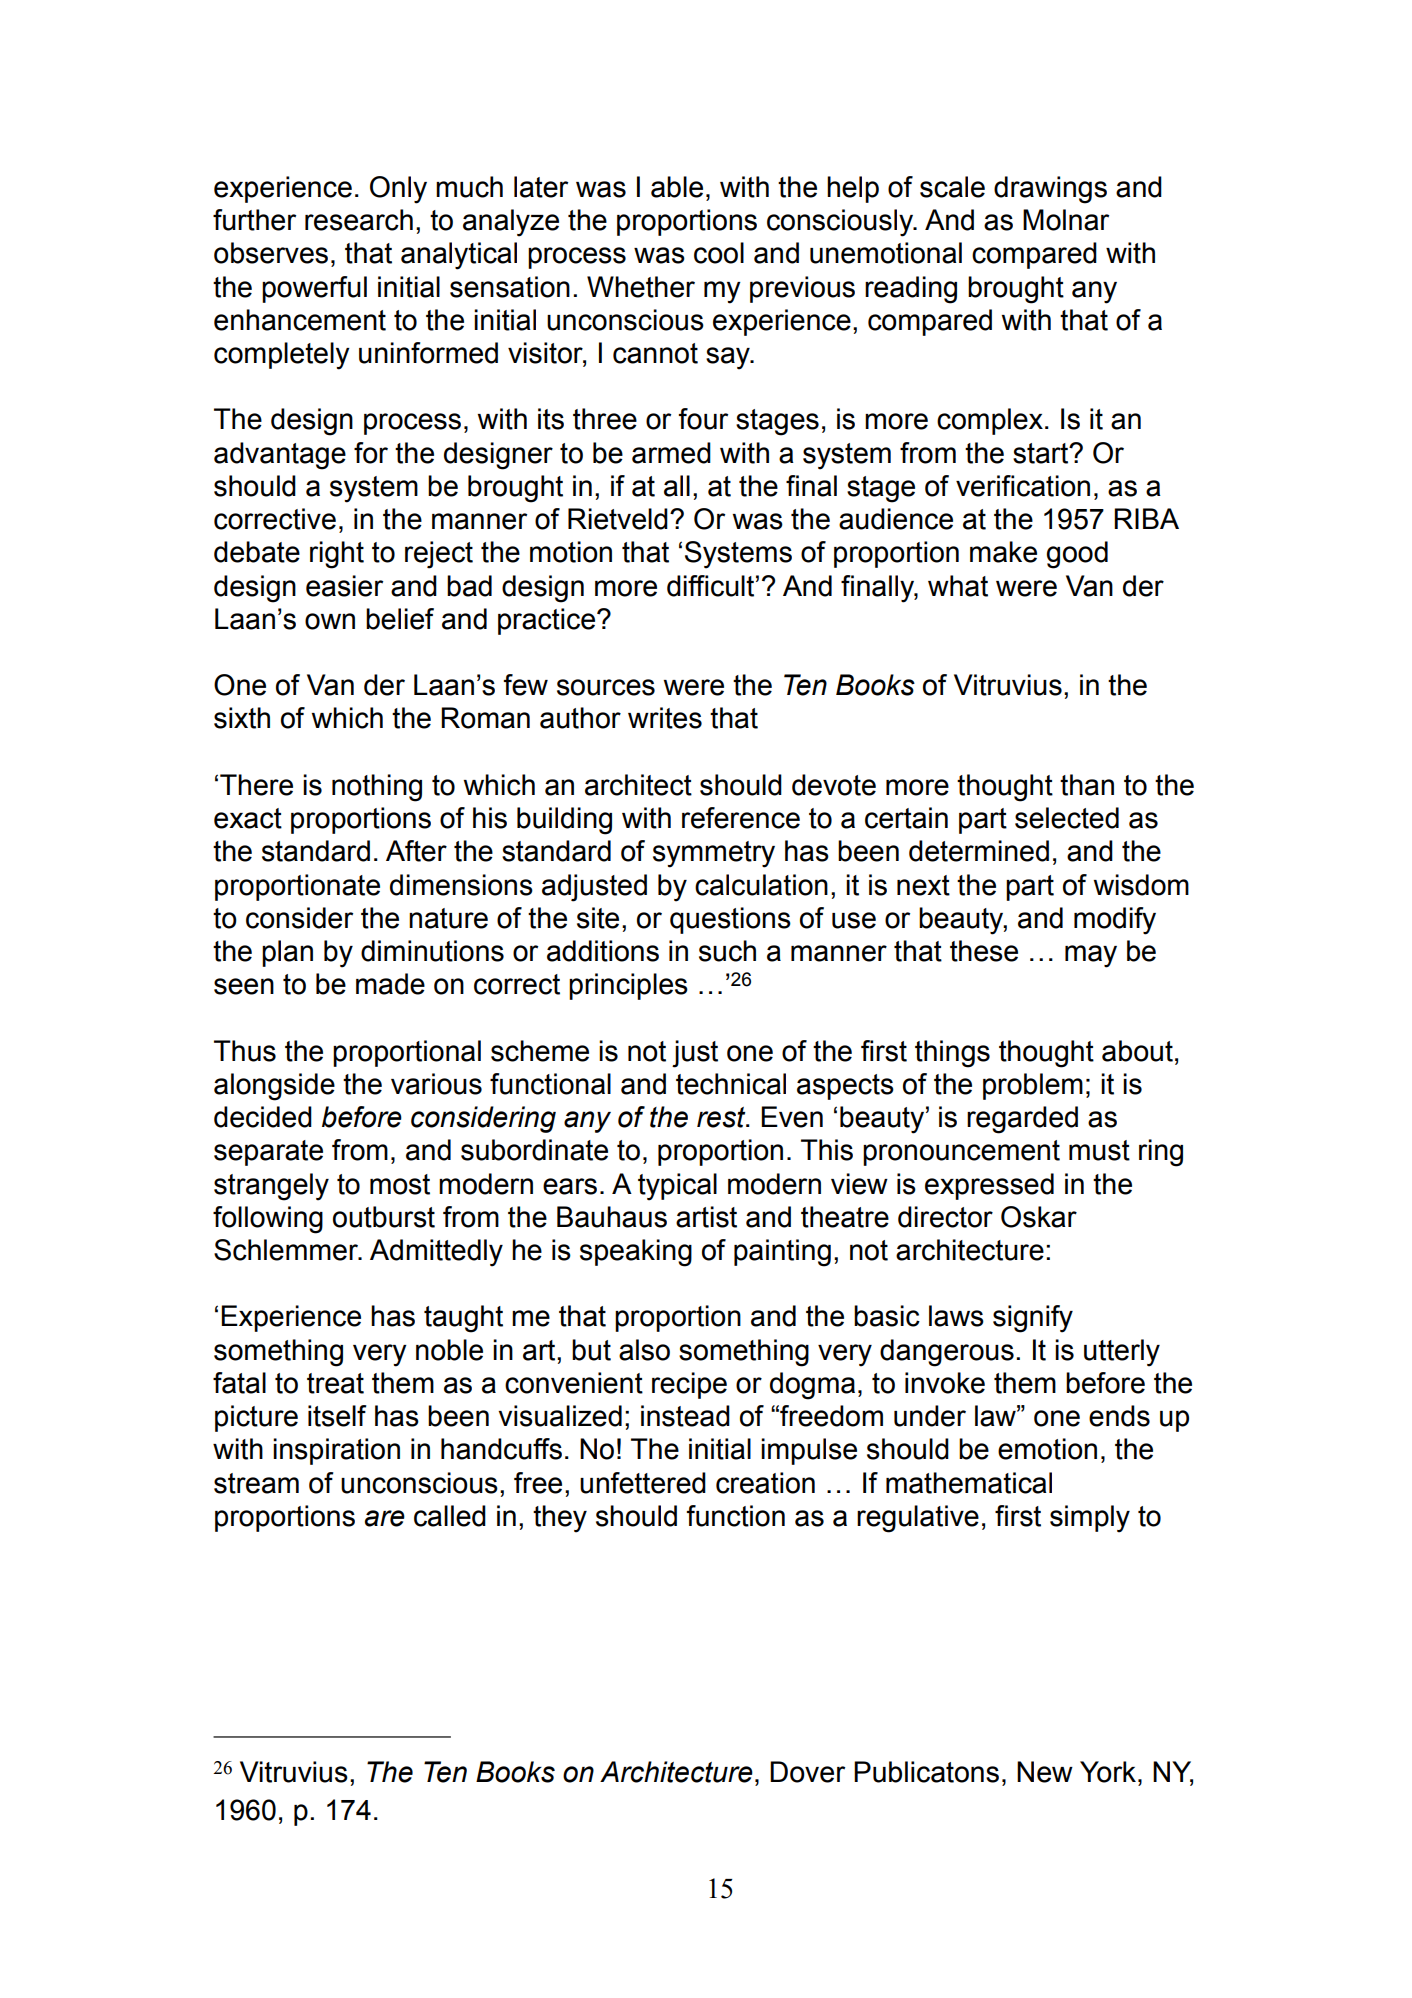  Describe the element at coordinates (719, 253) in the image. I see `cool` at that location.
